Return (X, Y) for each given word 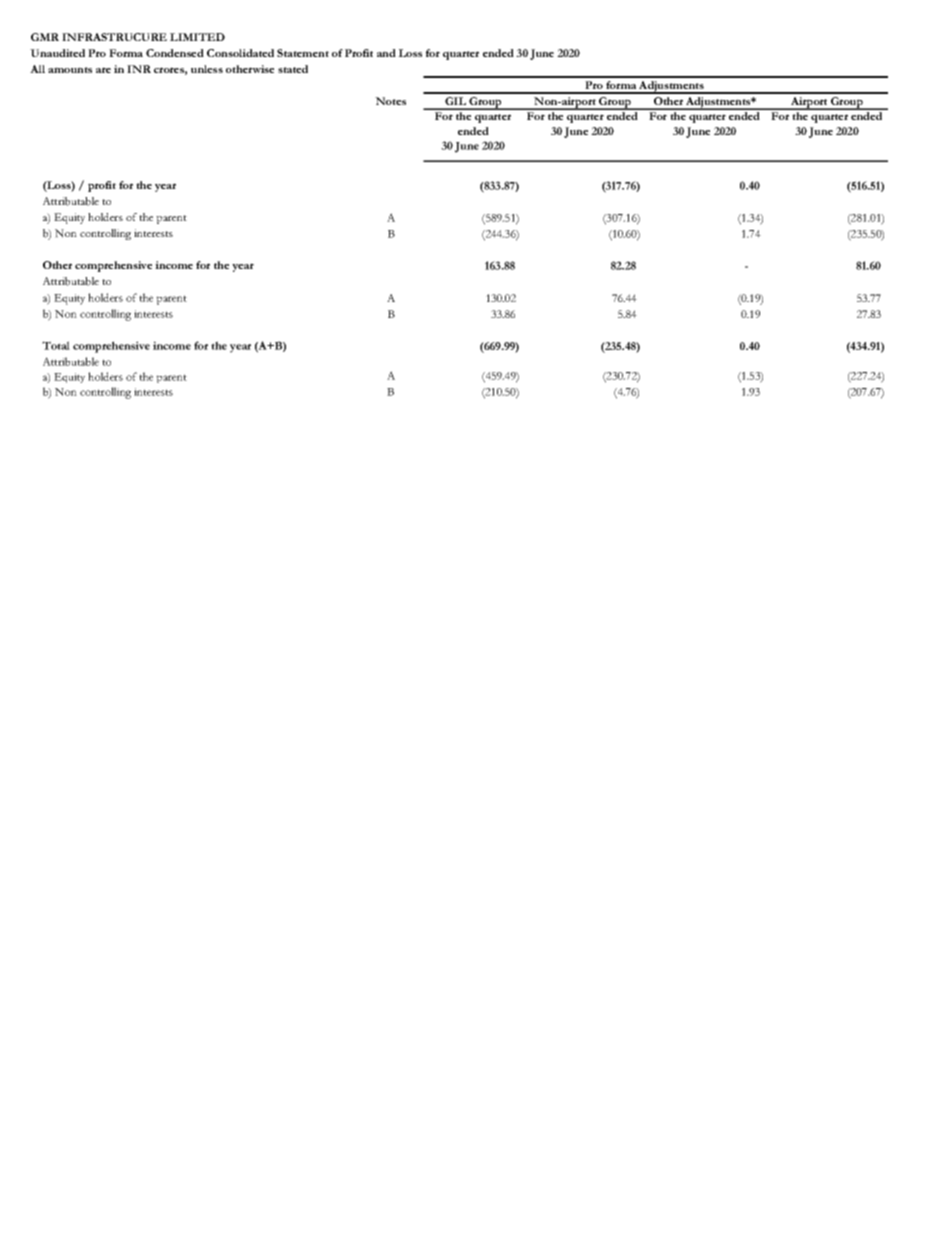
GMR (45, 37)
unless (207, 69)
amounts (70, 70)
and (386, 53)
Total (56, 345)
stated (293, 69)
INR (139, 69)
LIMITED (197, 37)
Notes (390, 101)
